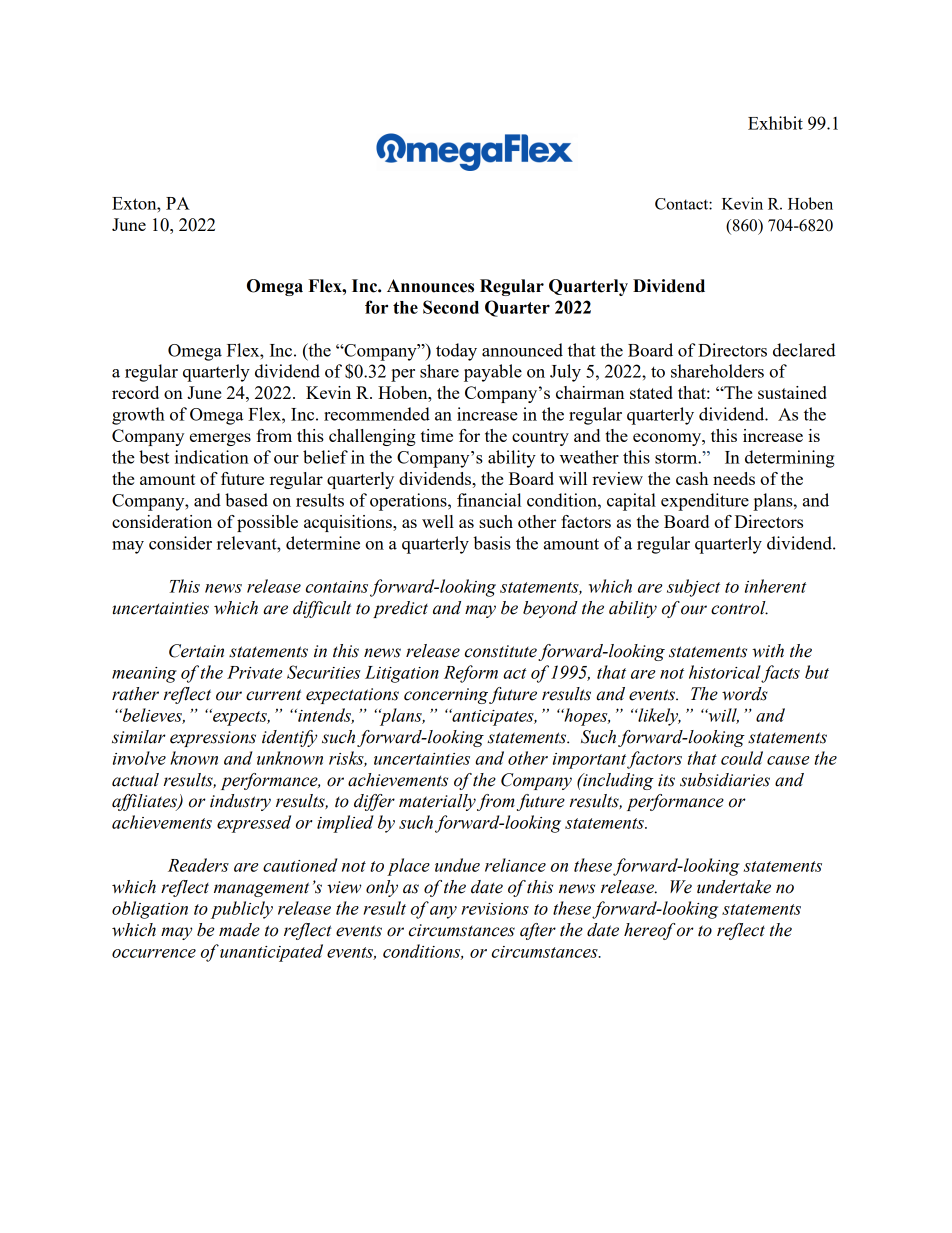 Image resolution: width=952 pixels, height=1233 pixels. What do you see at coordinates (437, 435) in the image?
I see `time` at bounding box center [437, 435].
